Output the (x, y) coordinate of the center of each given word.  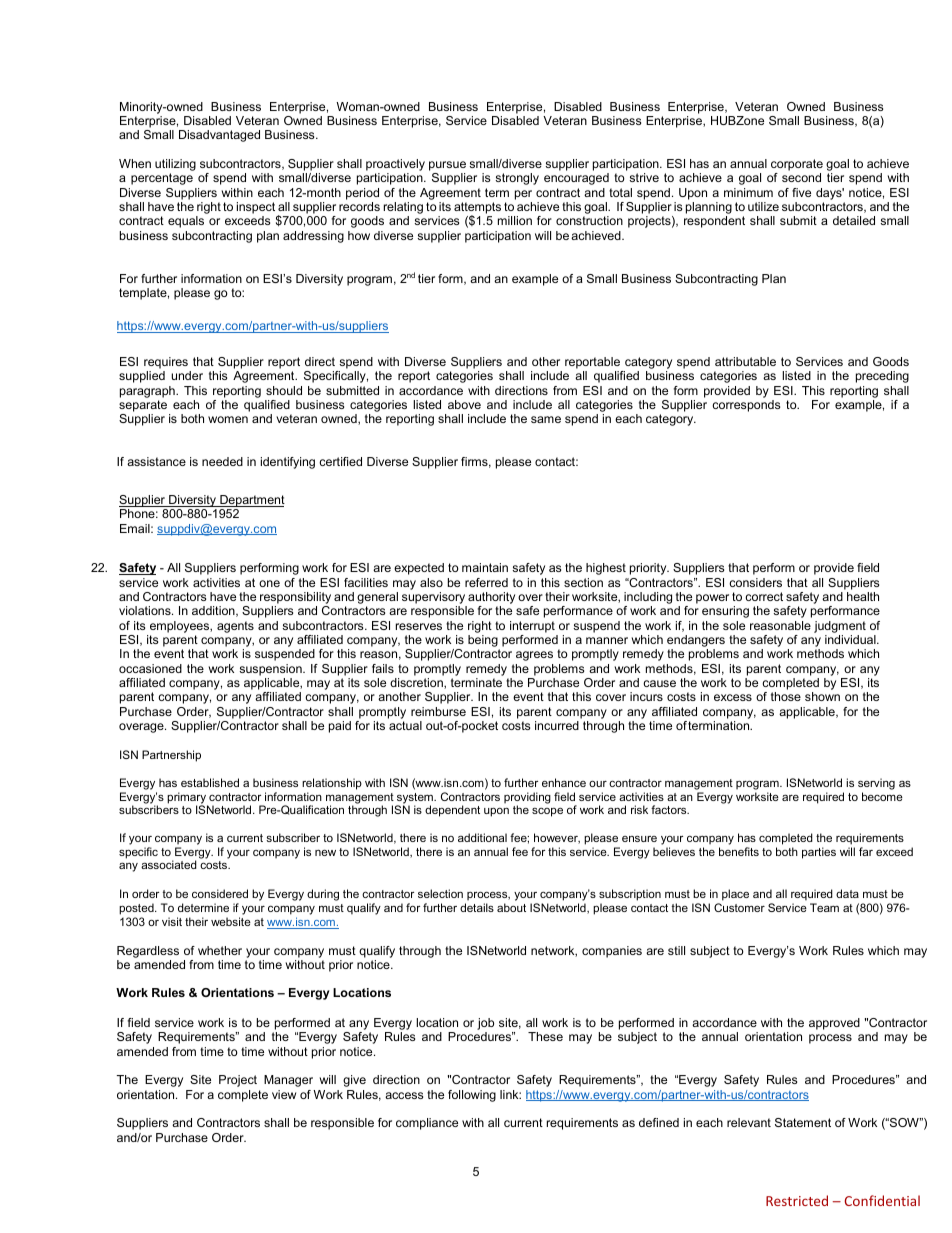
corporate (797, 166)
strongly (517, 179)
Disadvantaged (219, 136)
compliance (427, 1124)
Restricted (797, 1200)
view (284, 1094)
